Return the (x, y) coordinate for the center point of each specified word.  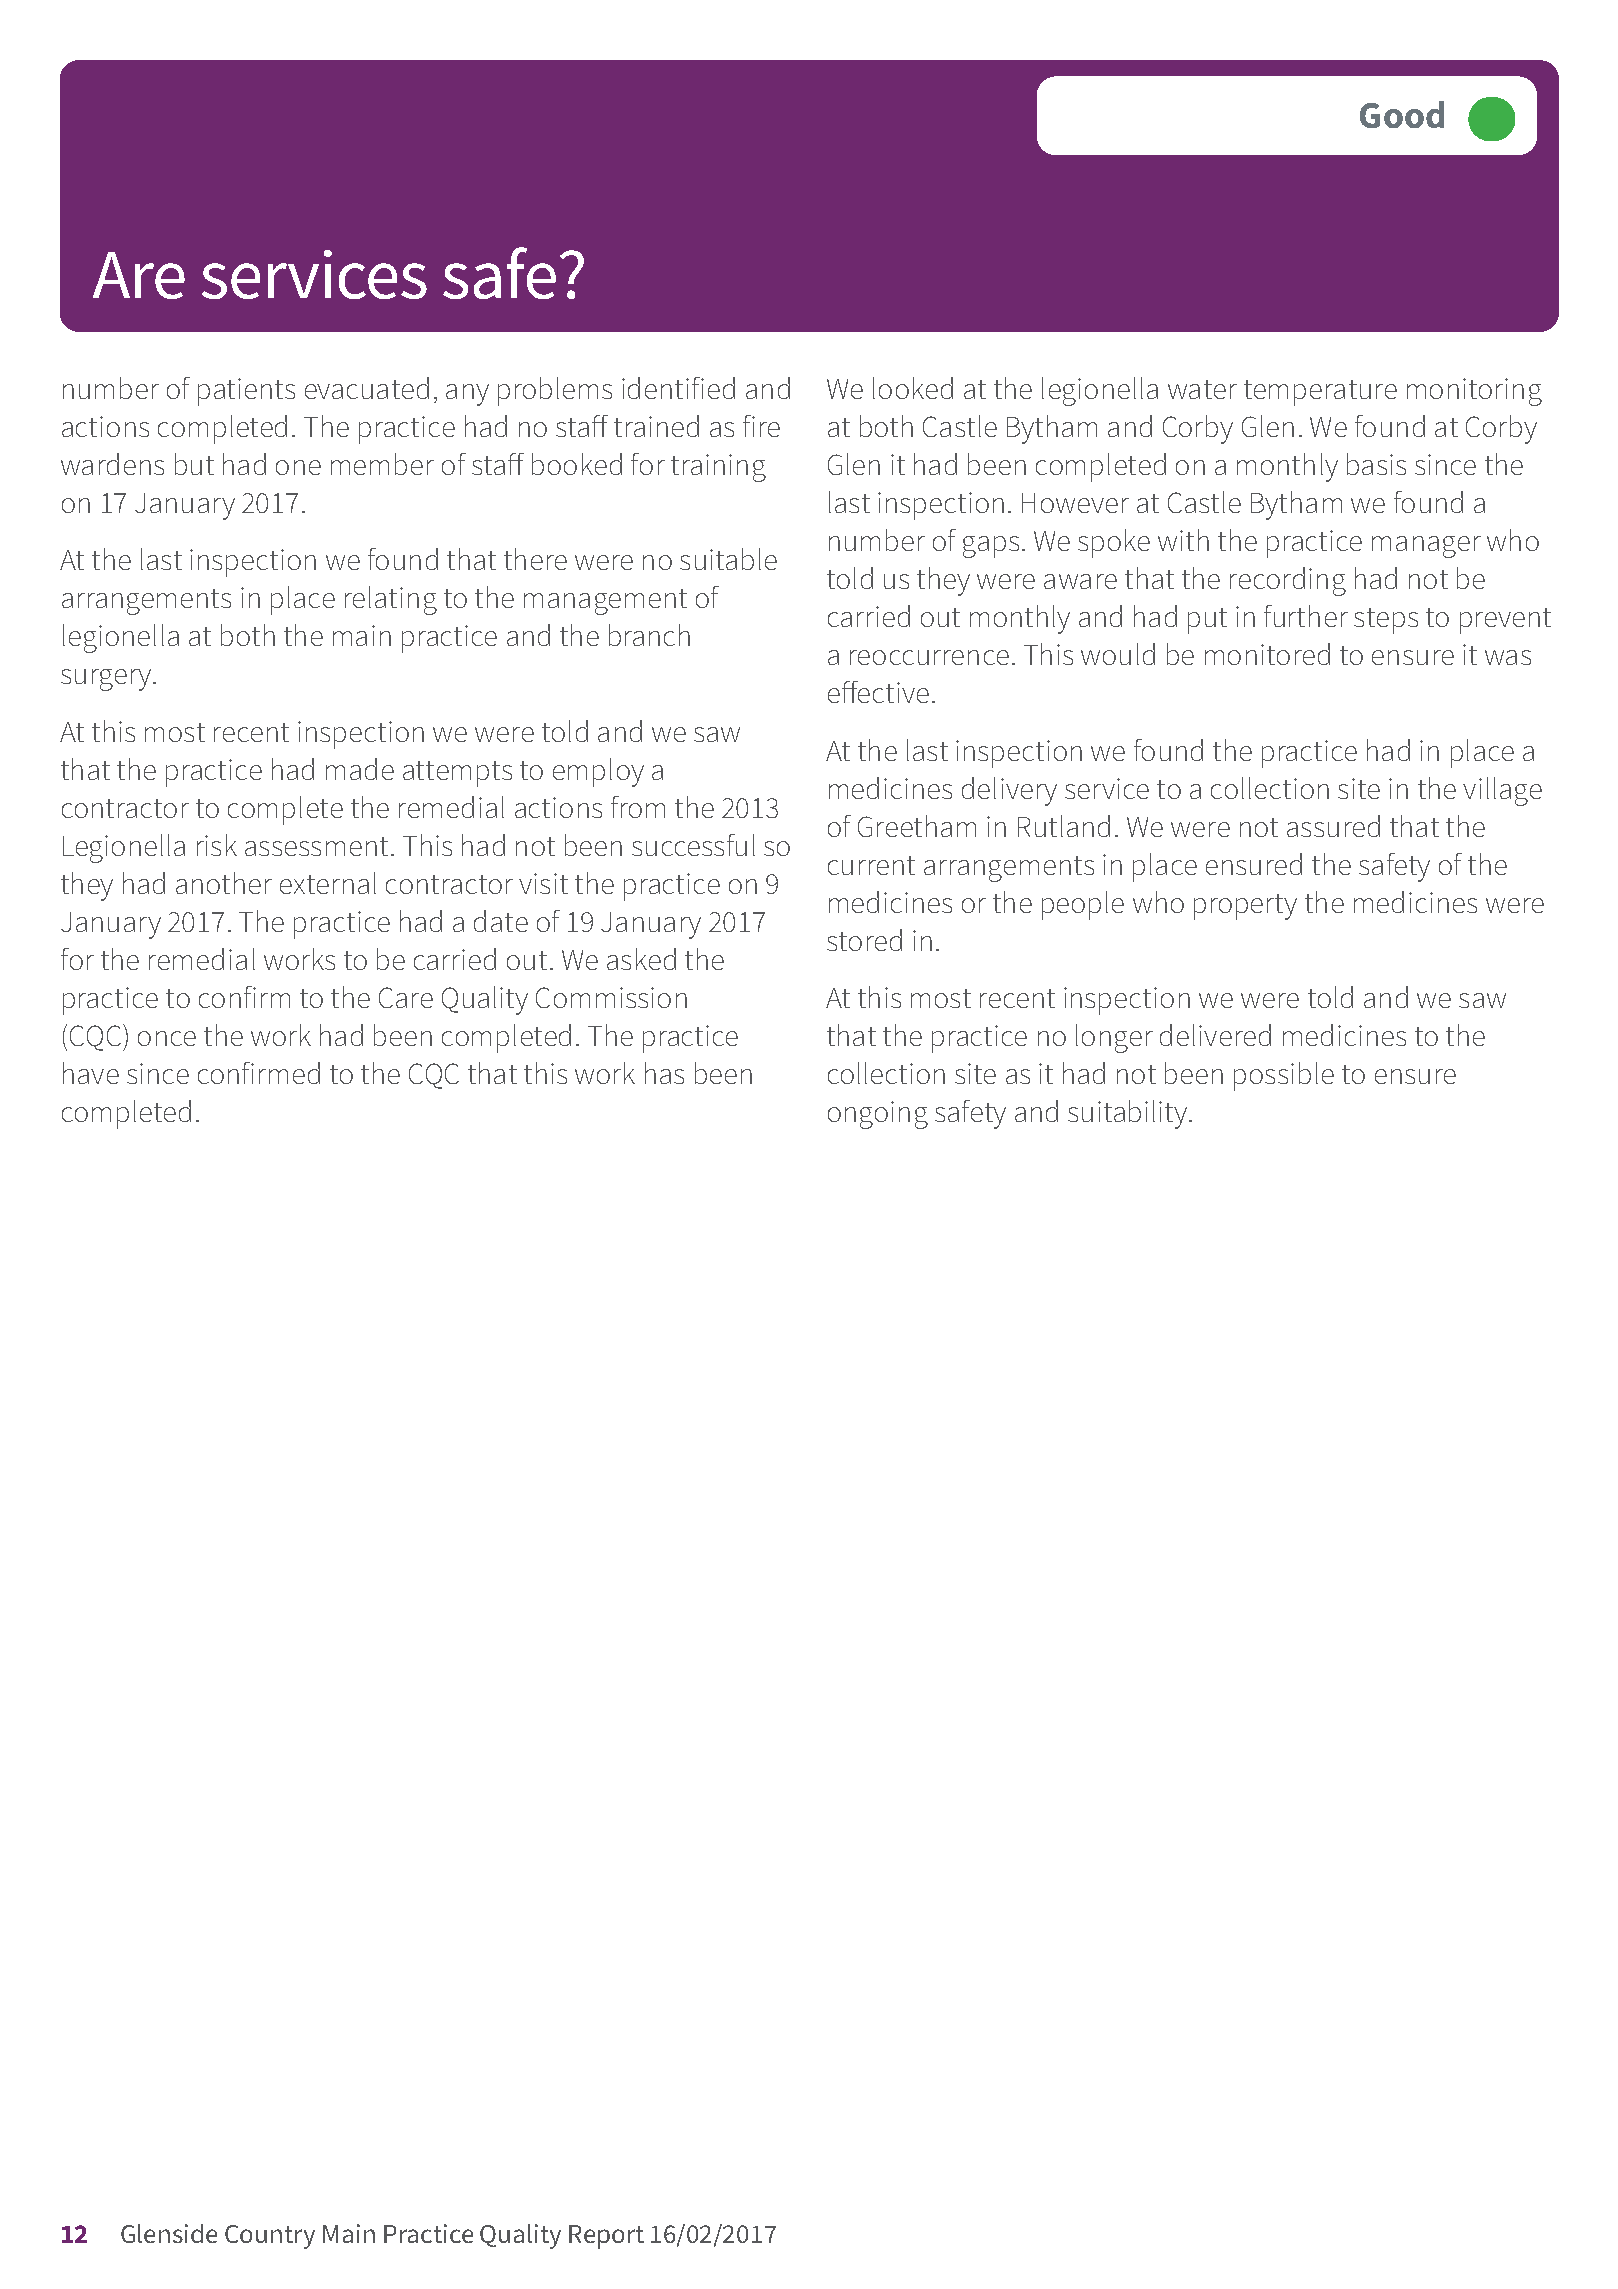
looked (913, 388)
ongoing (878, 1115)
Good (1402, 114)
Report (606, 2237)
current (871, 865)
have (91, 1073)
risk (217, 845)
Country (270, 2237)
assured (1333, 826)
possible (1284, 1076)
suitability (1129, 1114)
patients (246, 392)
